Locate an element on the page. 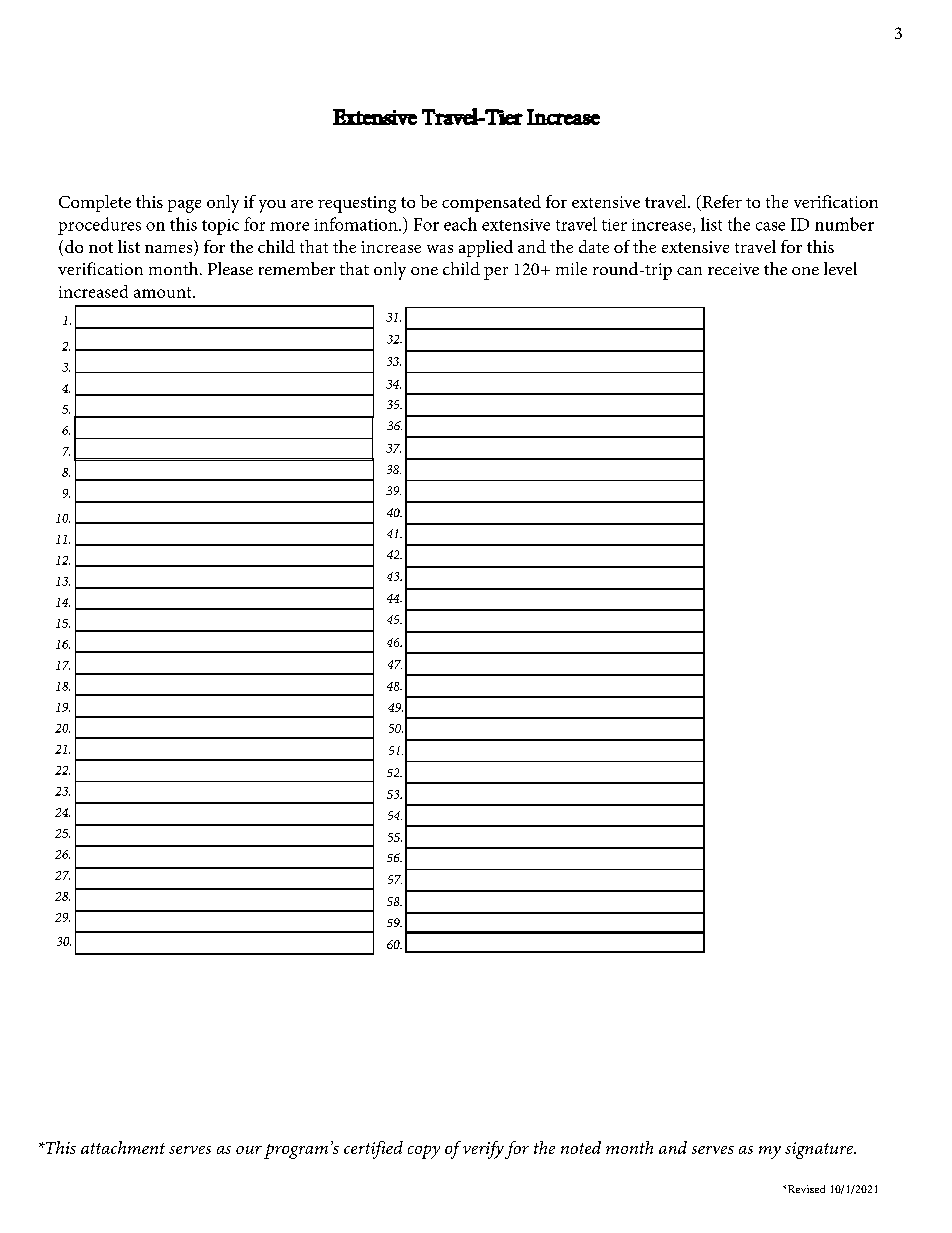  attachment is located at coordinates (123, 1147).
